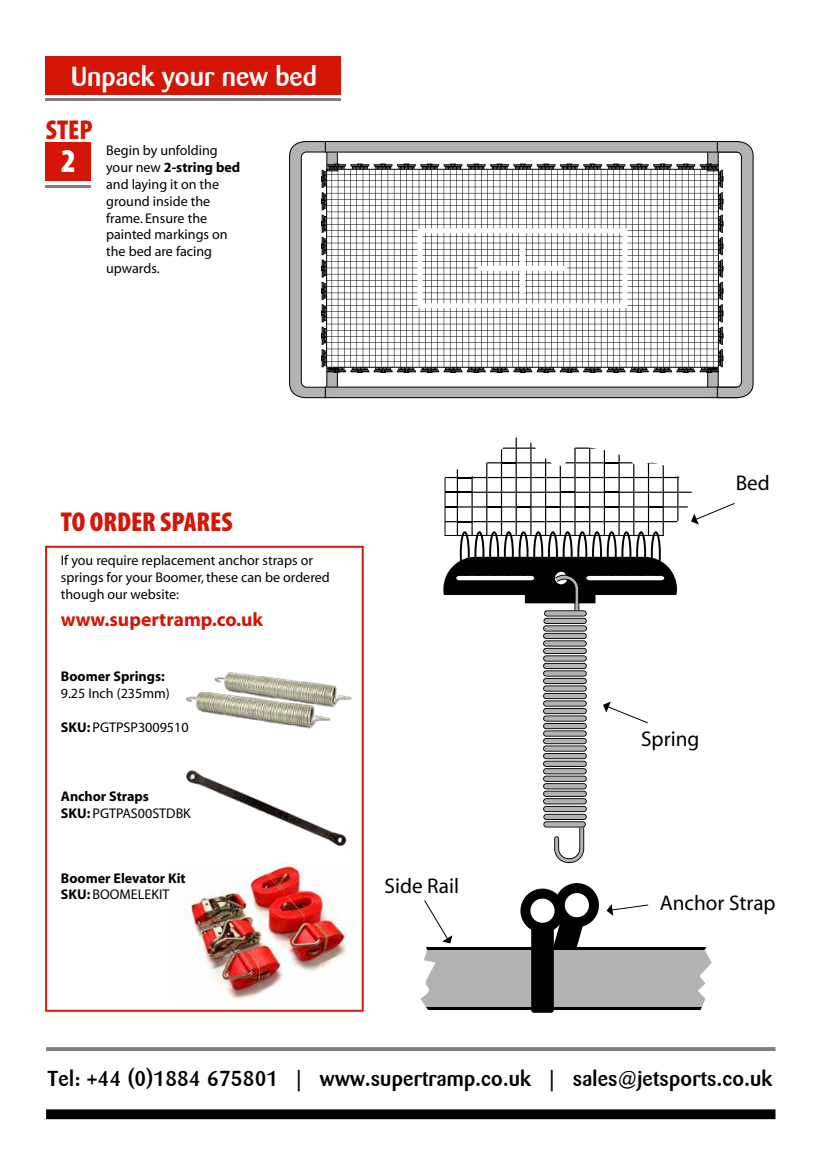 The width and height of the screenshot is (820, 1164). What do you see at coordinates (182, 235) in the screenshot?
I see `markings` at bounding box center [182, 235].
